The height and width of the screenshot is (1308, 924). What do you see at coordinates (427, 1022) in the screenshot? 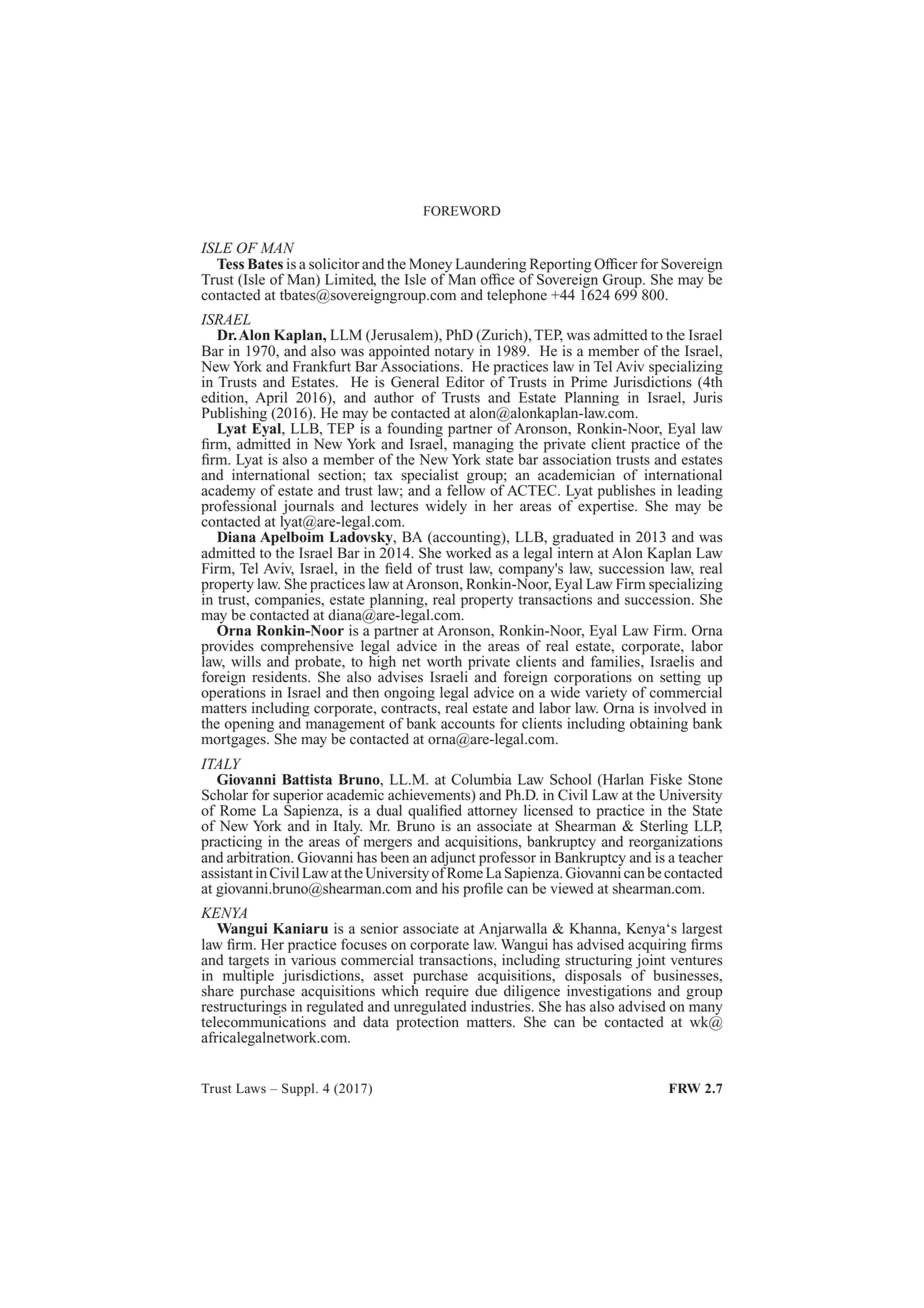
I see `protection` at bounding box center [427, 1022].
